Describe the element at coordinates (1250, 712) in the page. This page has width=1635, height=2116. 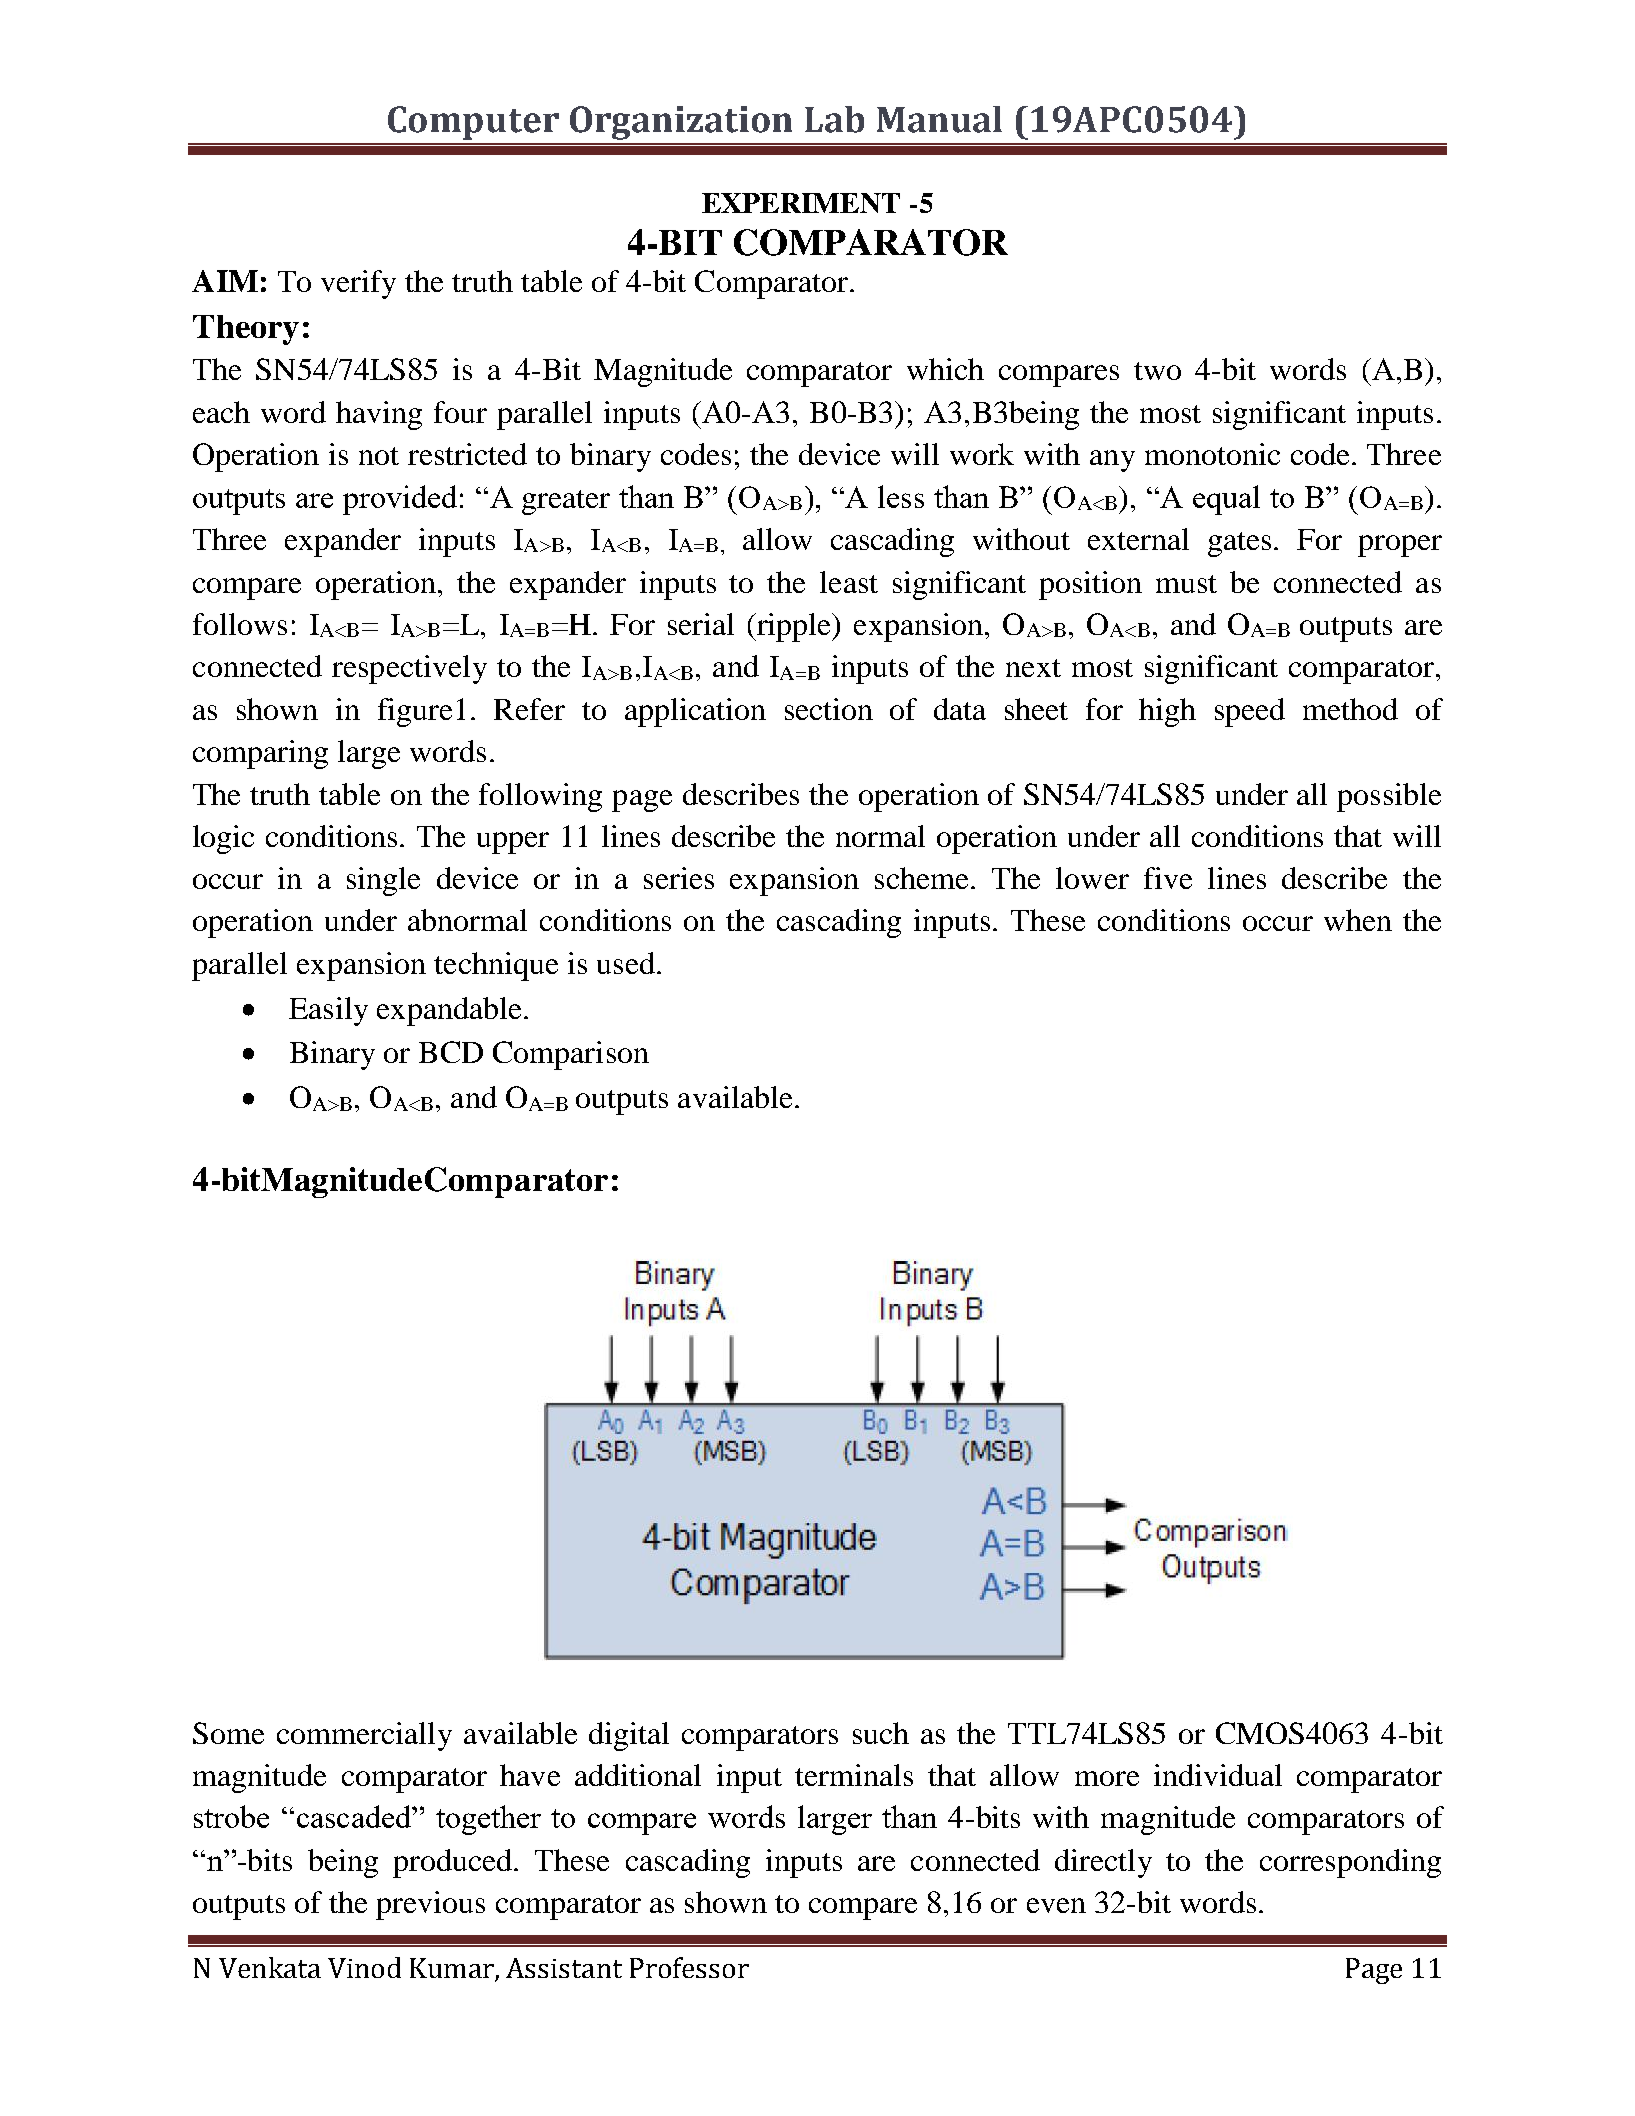
I see `speed` at that location.
